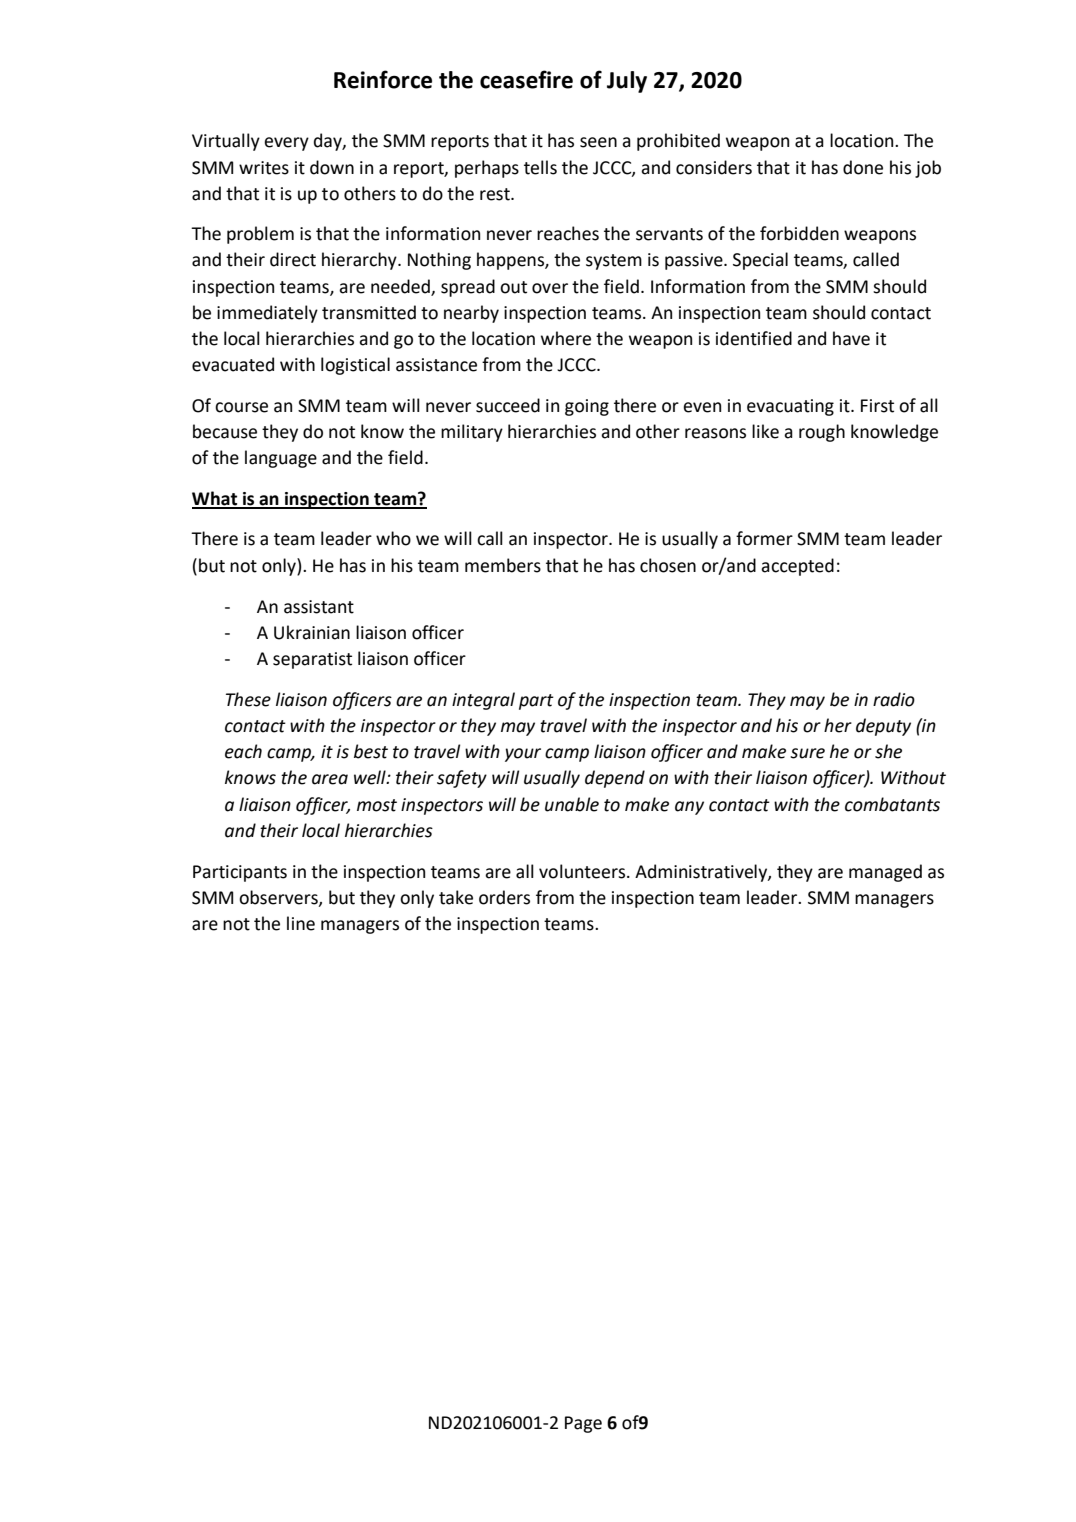 The image size is (1076, 1522). What do you see at coordinates (583, 871) in the screenshot?
I see `volunteers` at bounding box center [583, 871].
